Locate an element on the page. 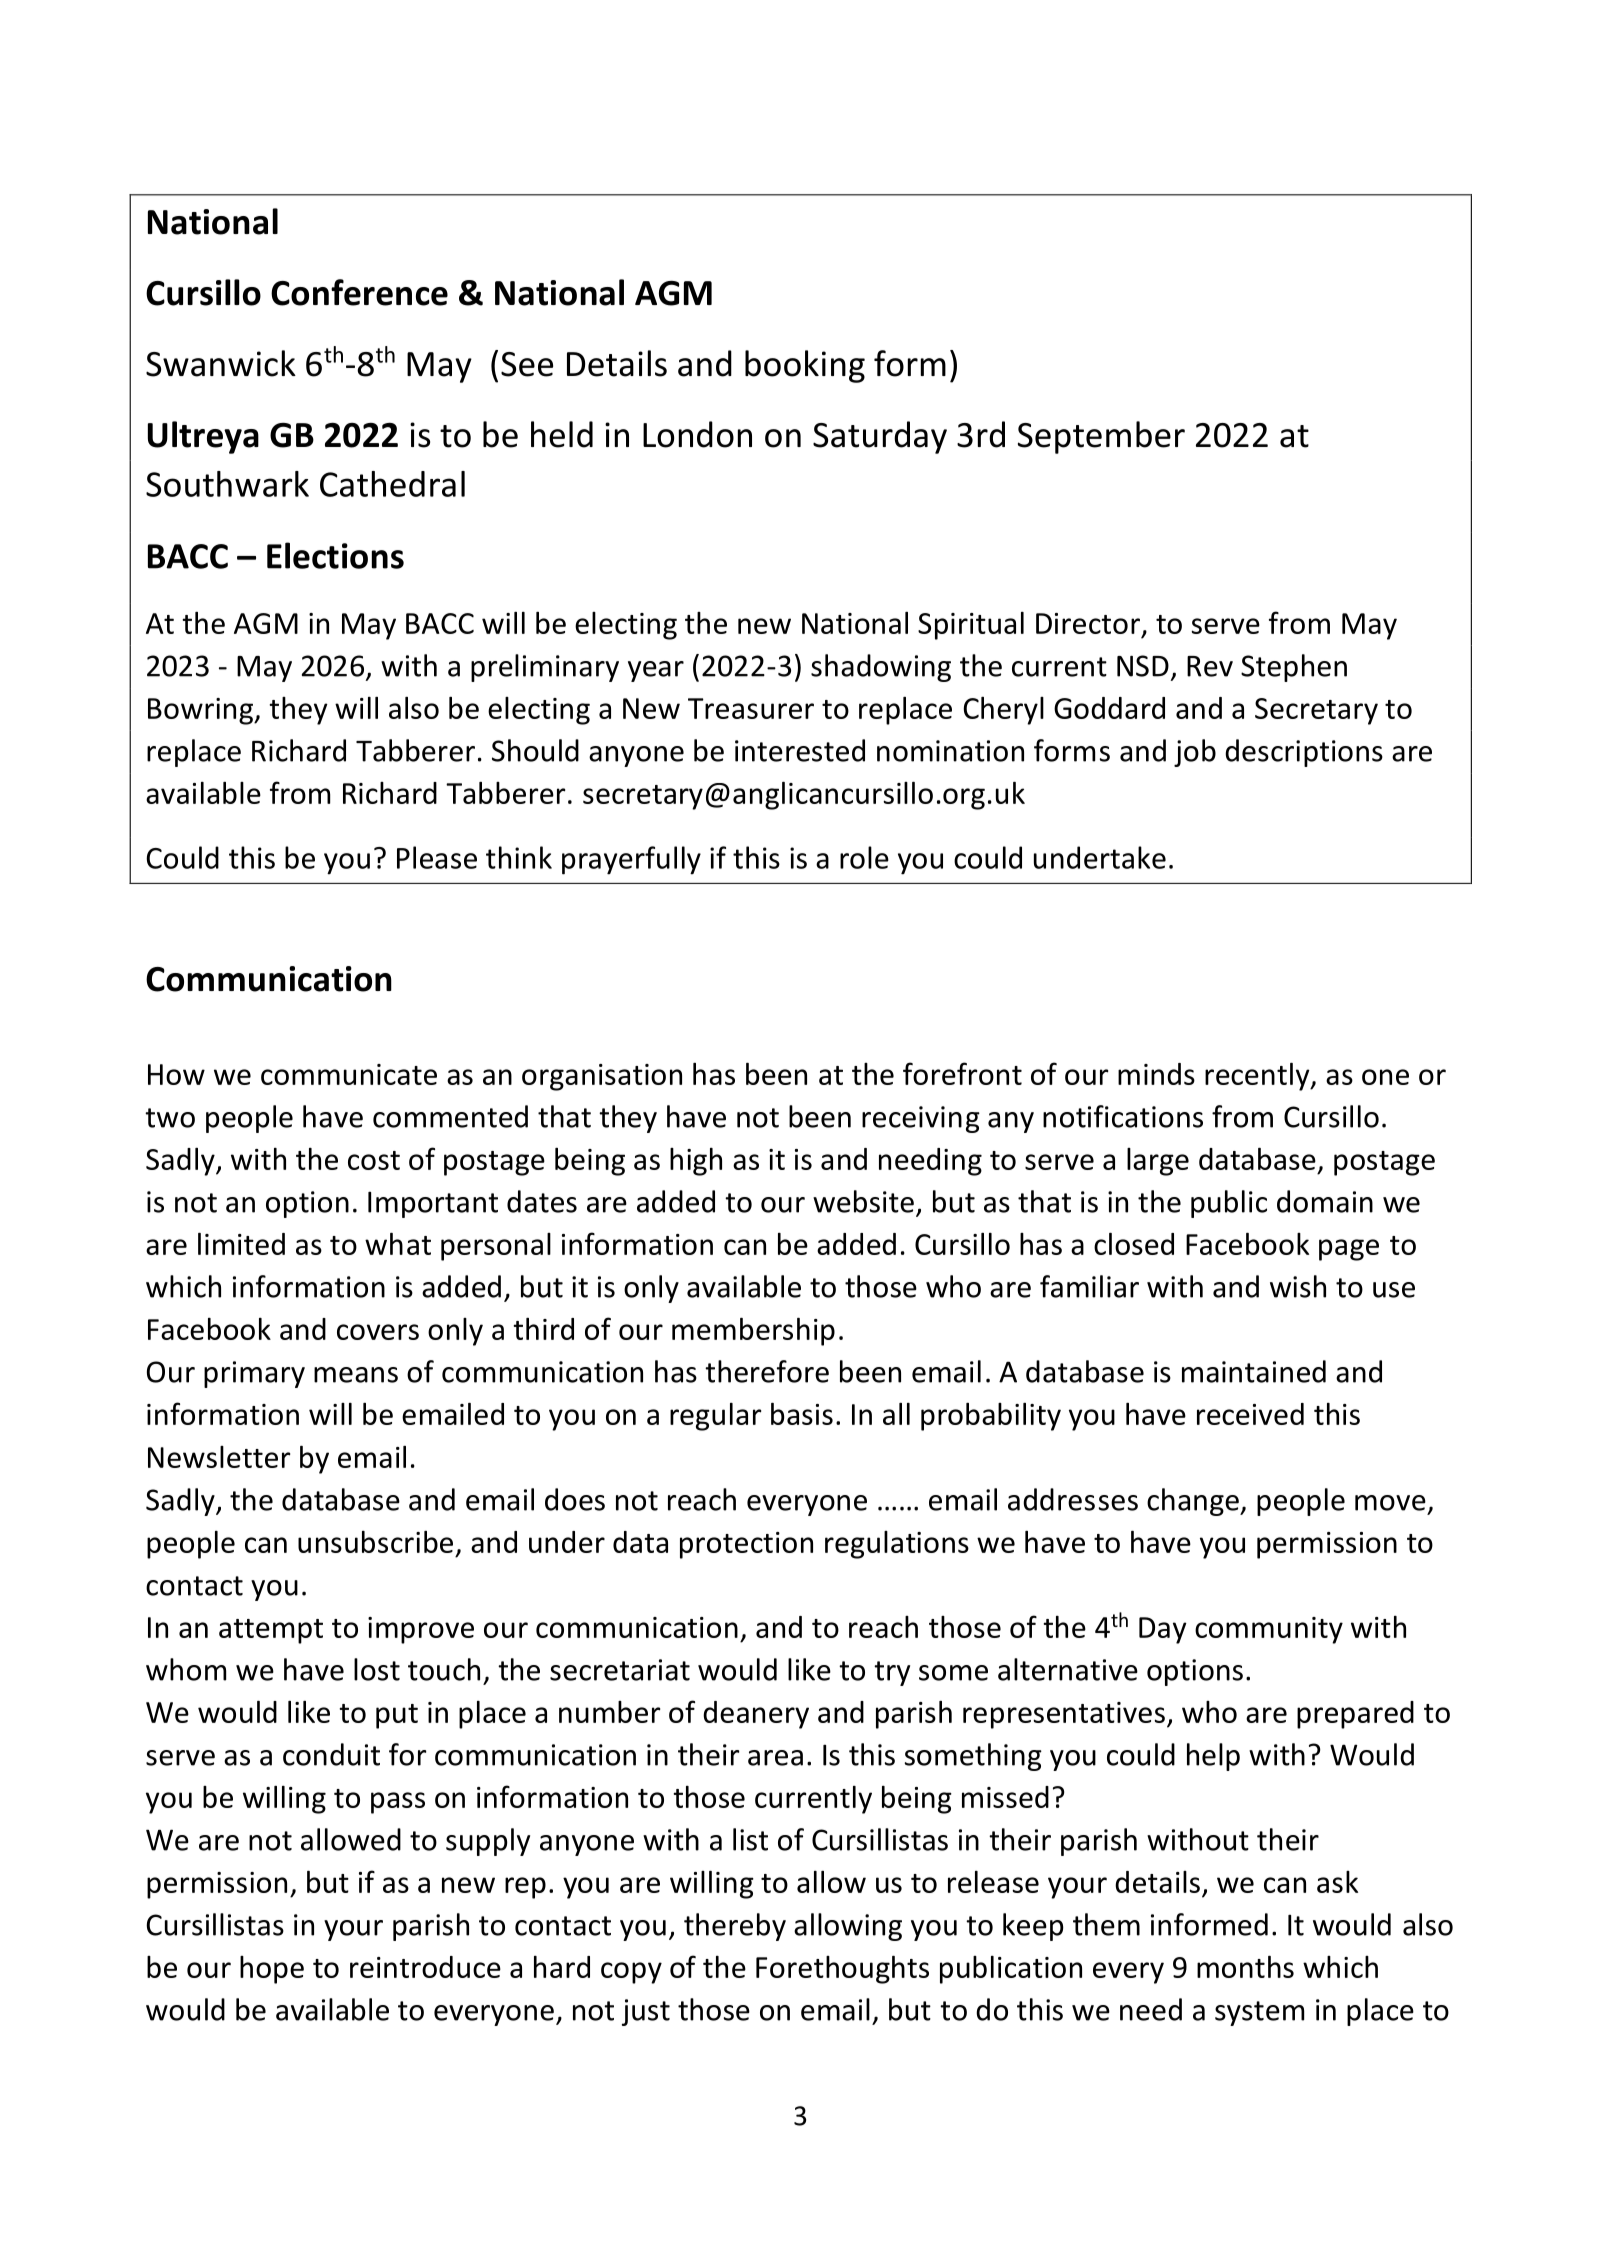 This page has height=2264, width=1601. role is located at coordinates (864, 857).
